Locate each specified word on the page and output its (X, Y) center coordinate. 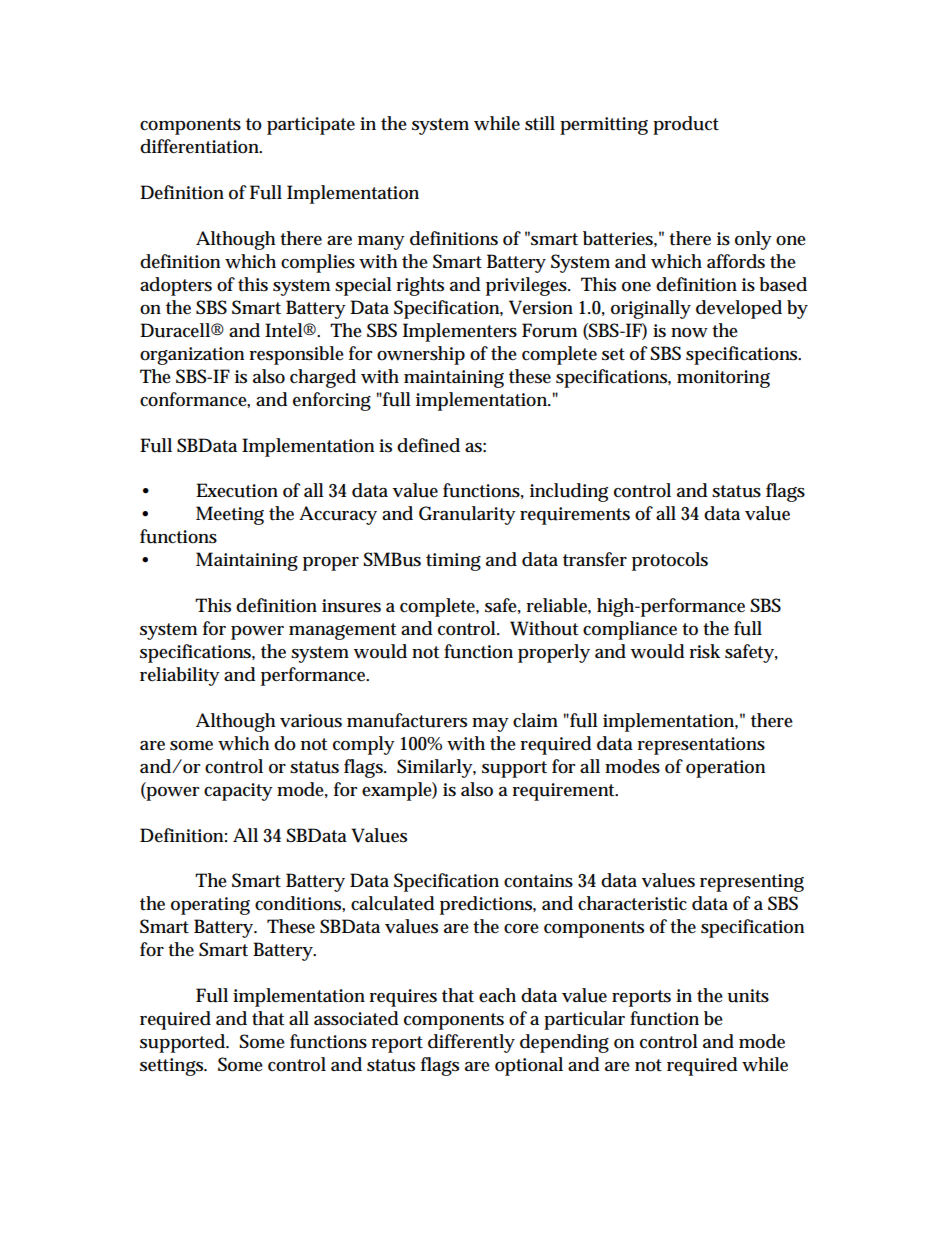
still (540, 123)
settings (173, 1067)
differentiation (201, 146)
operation (725, 769)
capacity (238, 792)
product (686, 125)
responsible (297, 355)
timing (453, 562)
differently (471, 1043)
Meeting (230, 515)
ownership (421, 355)
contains (538, 881)
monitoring (723, 379)
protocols (670, 561)
